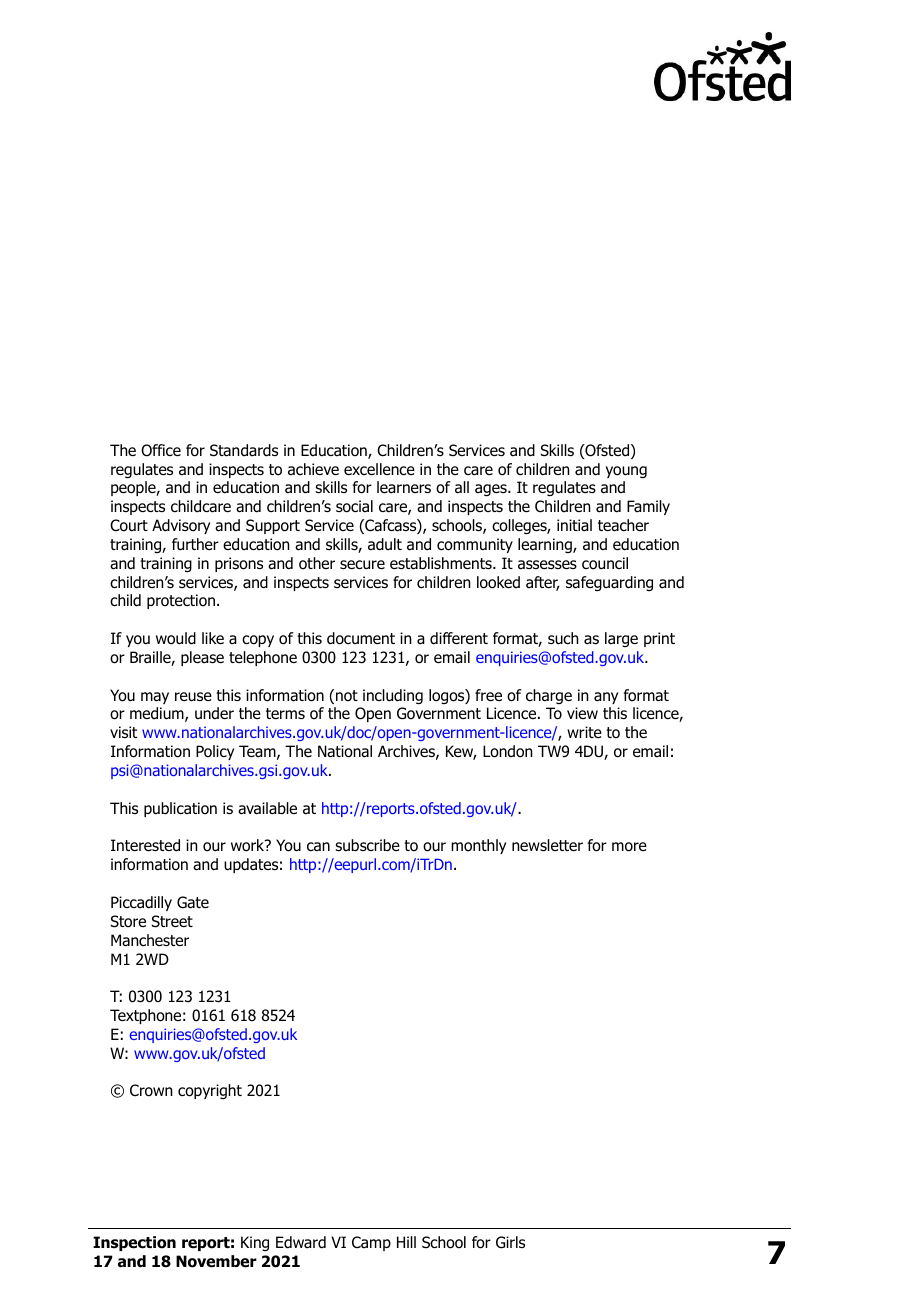 The image size is (924, 1310). I want to click on Manchester, so click(150, 940).
